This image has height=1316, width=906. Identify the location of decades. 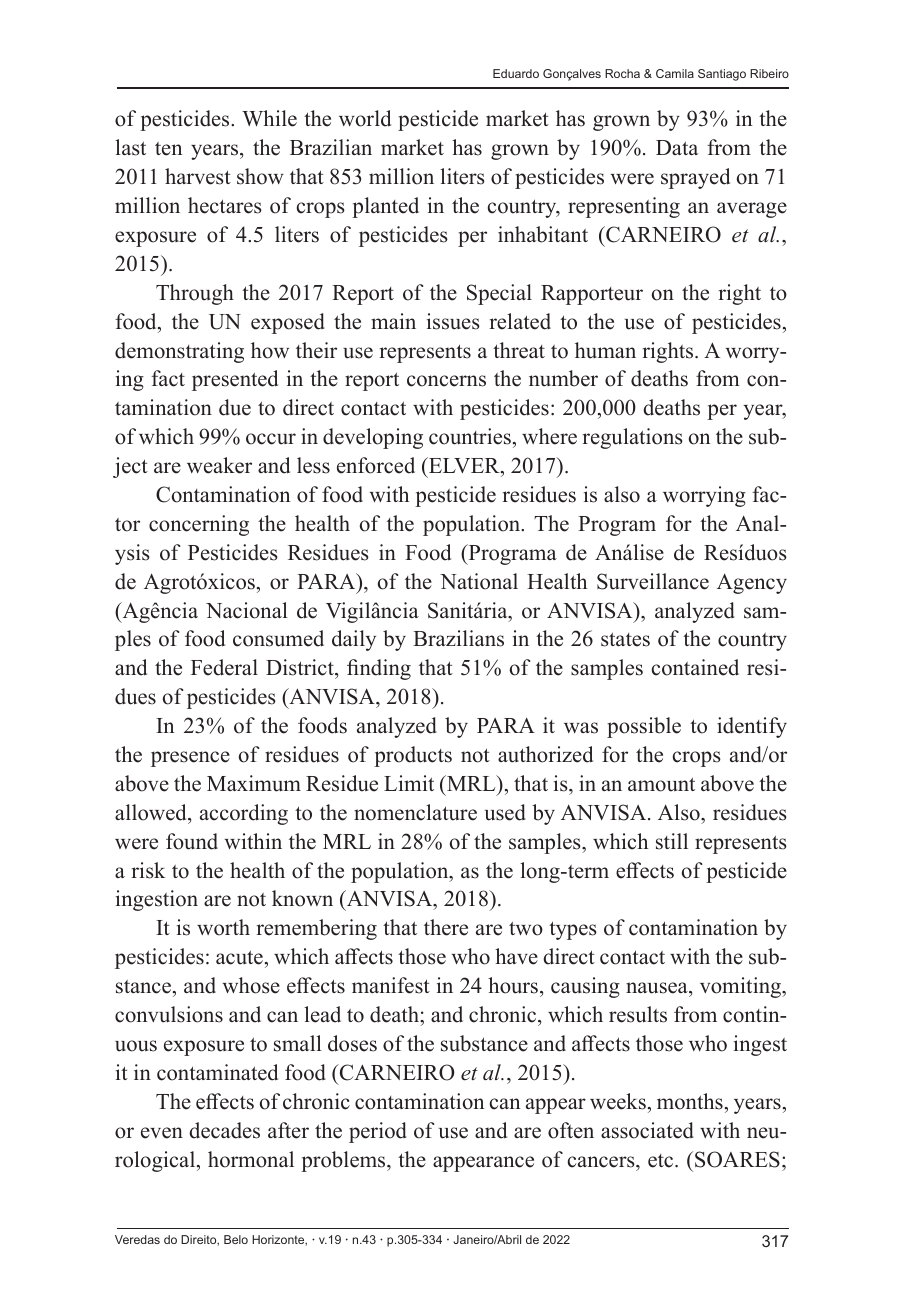
(224, 1130).
